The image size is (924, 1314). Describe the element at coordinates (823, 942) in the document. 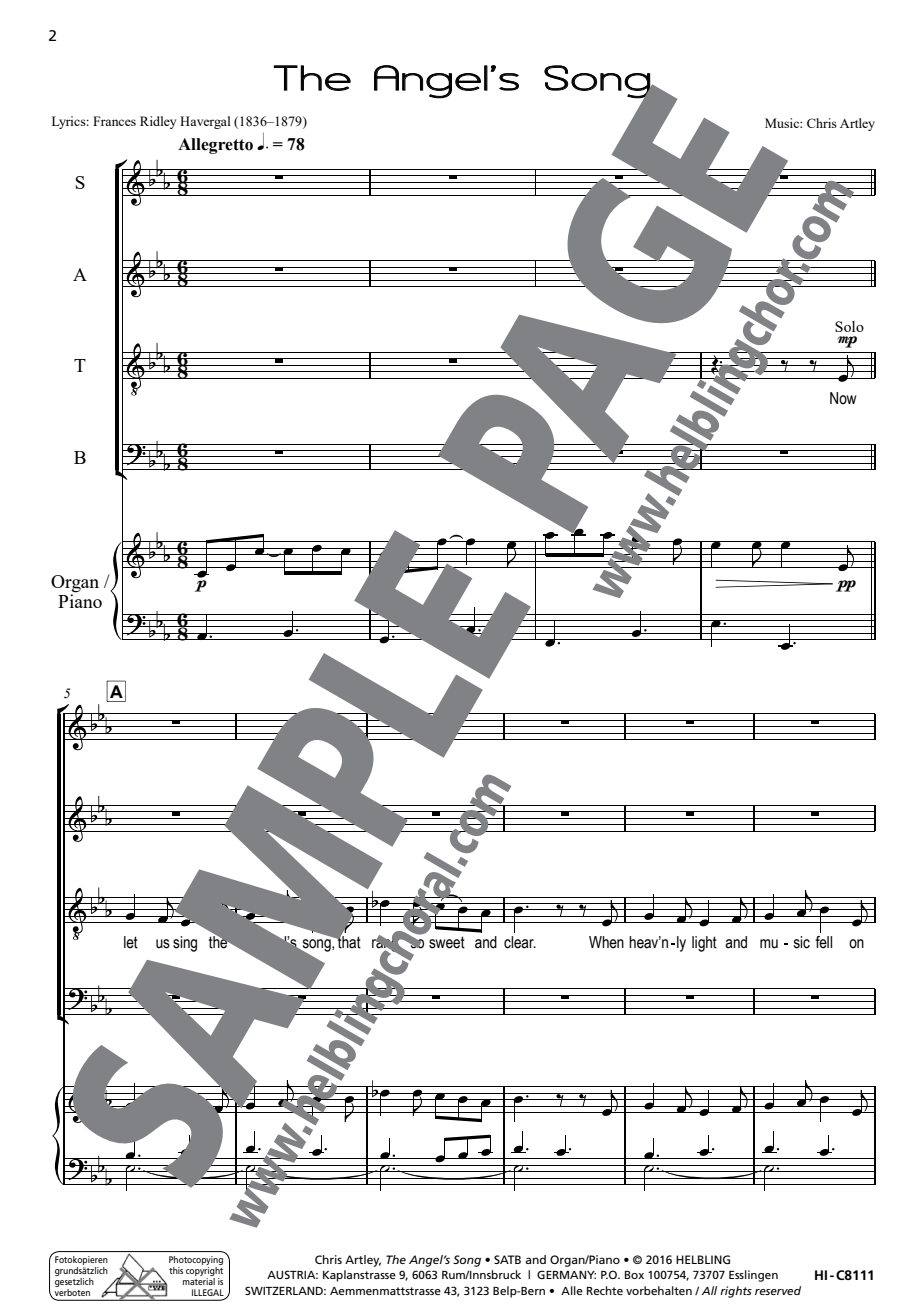

I see `fell` at that location.
